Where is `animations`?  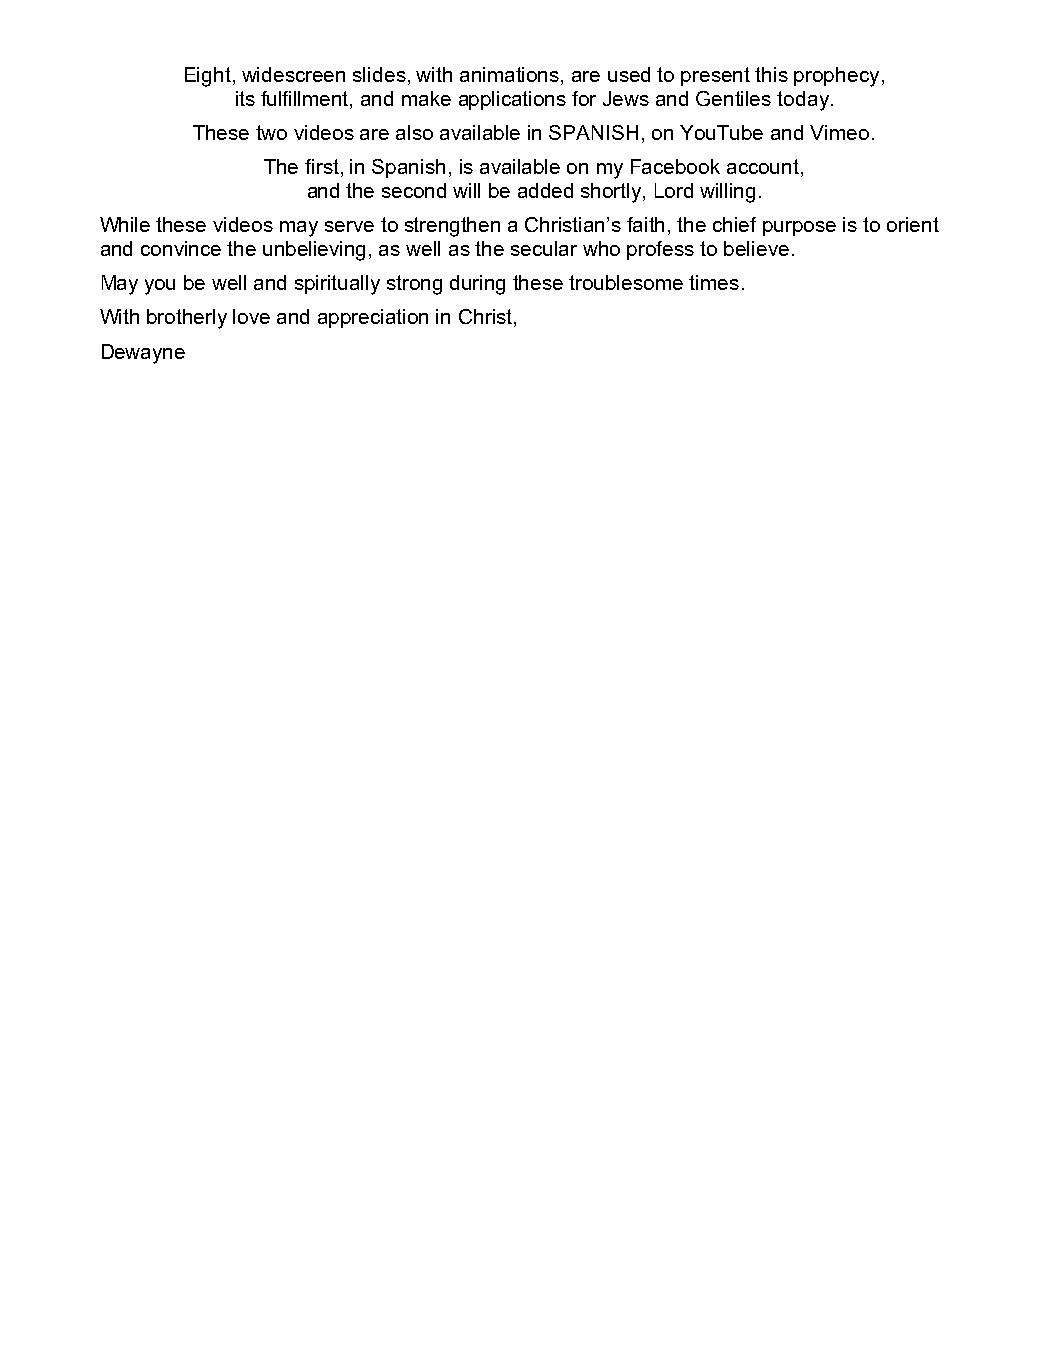
animations is located at coordinates (511, 74).
